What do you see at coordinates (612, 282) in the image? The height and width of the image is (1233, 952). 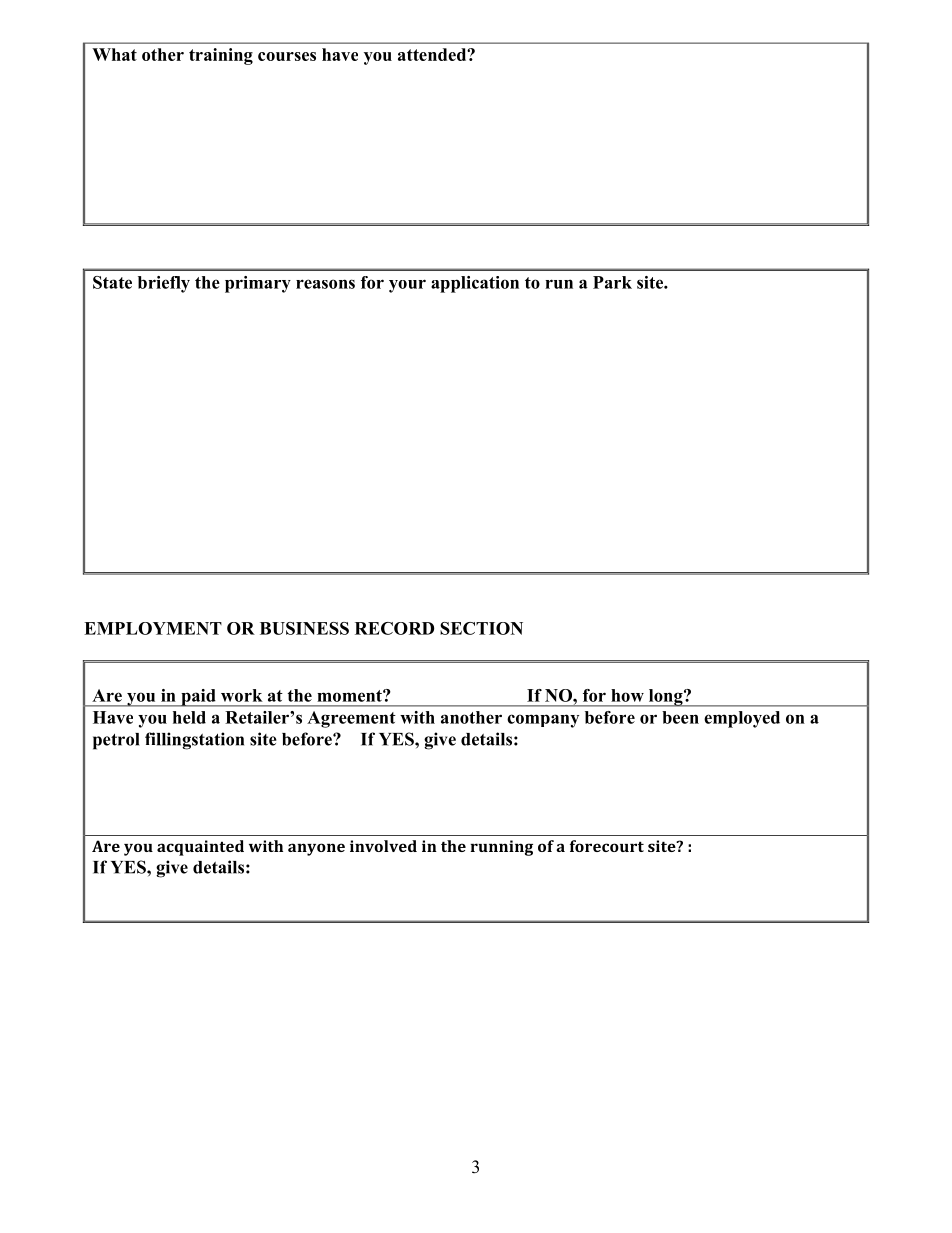 I see `Park` at bounding box center [612, 282].
